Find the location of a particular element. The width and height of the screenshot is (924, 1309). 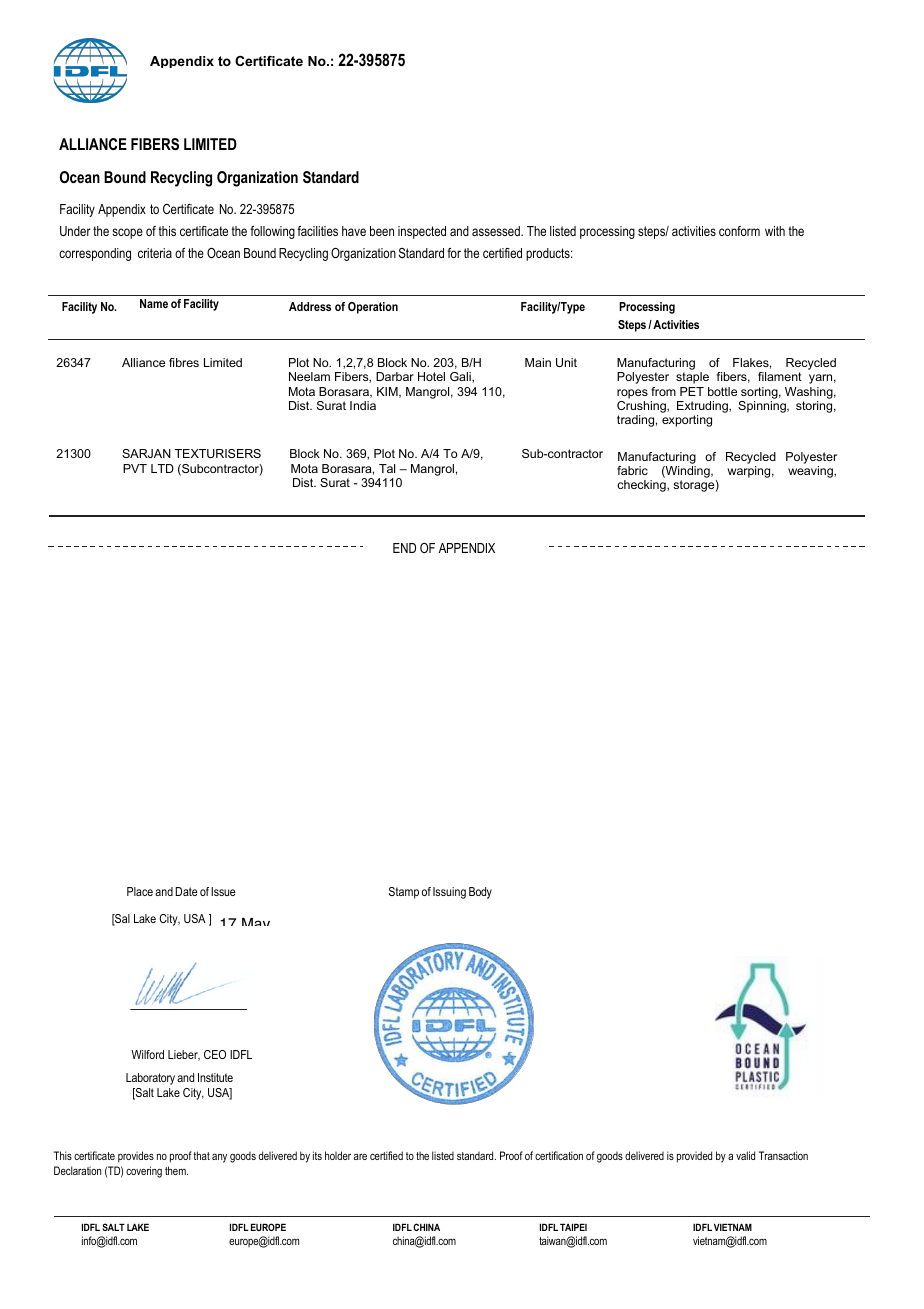

them is located at coordinates (176, 1170).
